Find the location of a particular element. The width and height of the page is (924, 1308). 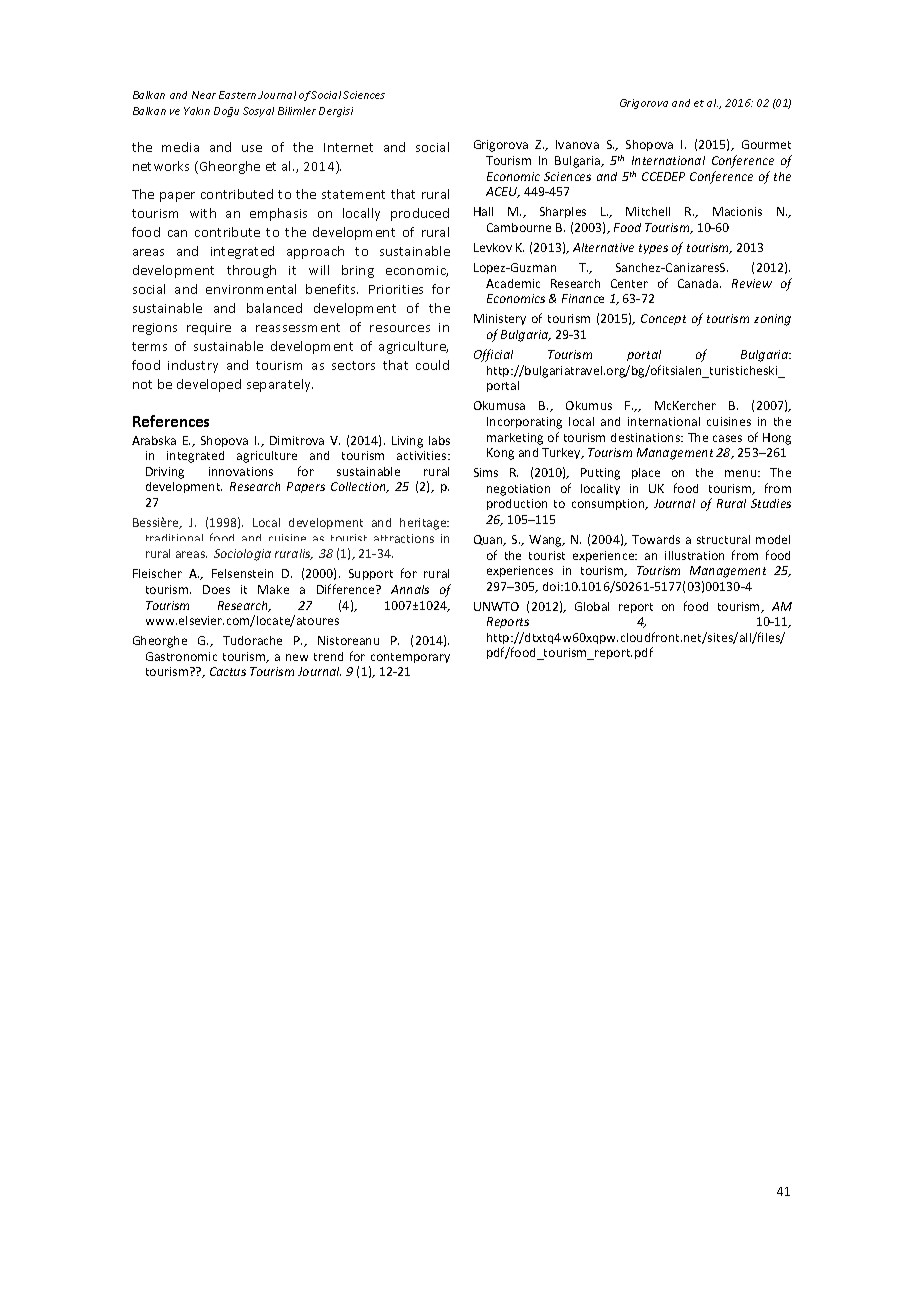

Hall is located at coordinates (483, 211).
